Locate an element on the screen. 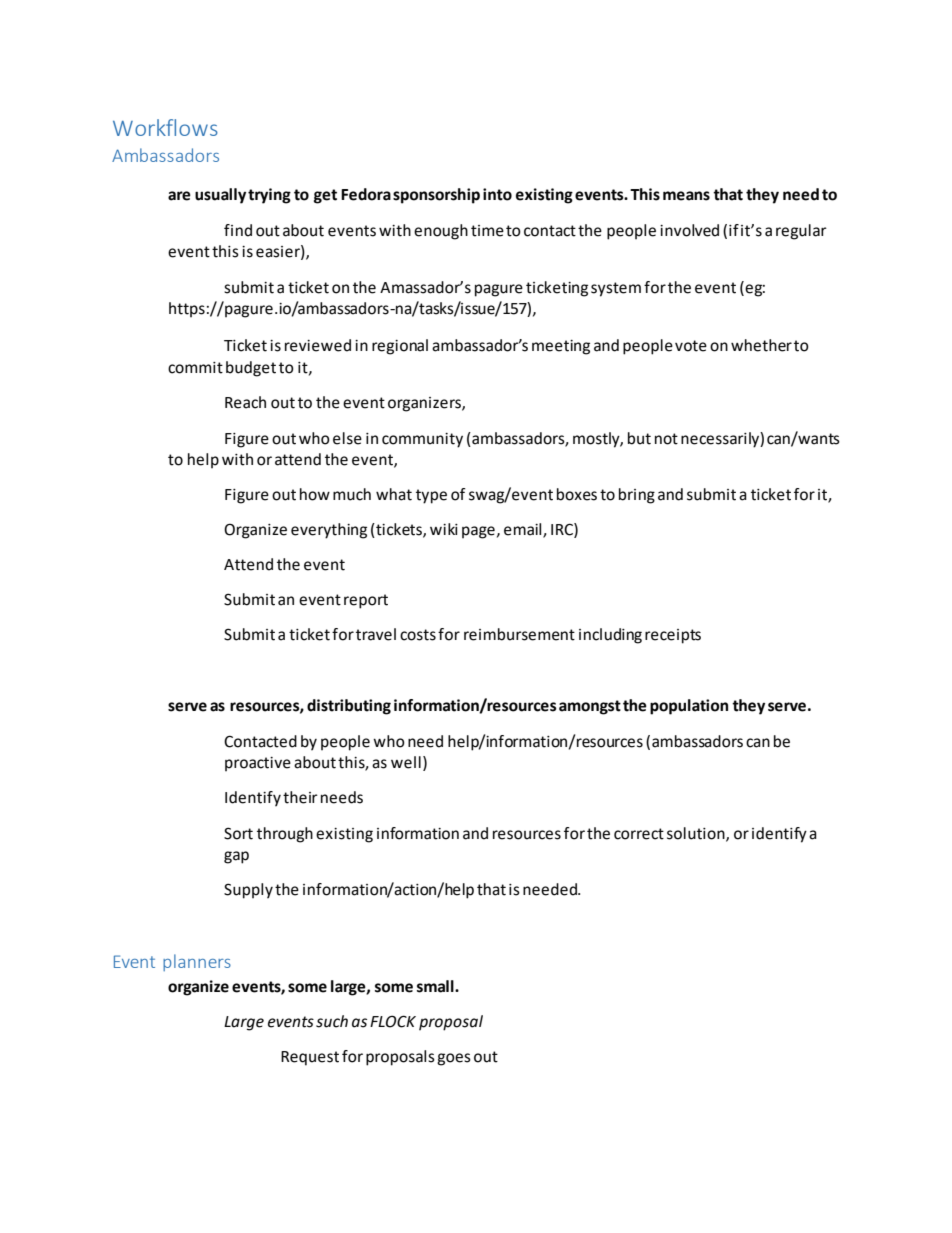 The width and height of the screenshot is (952, 1233). correct is located at coordinates (639, 834).
